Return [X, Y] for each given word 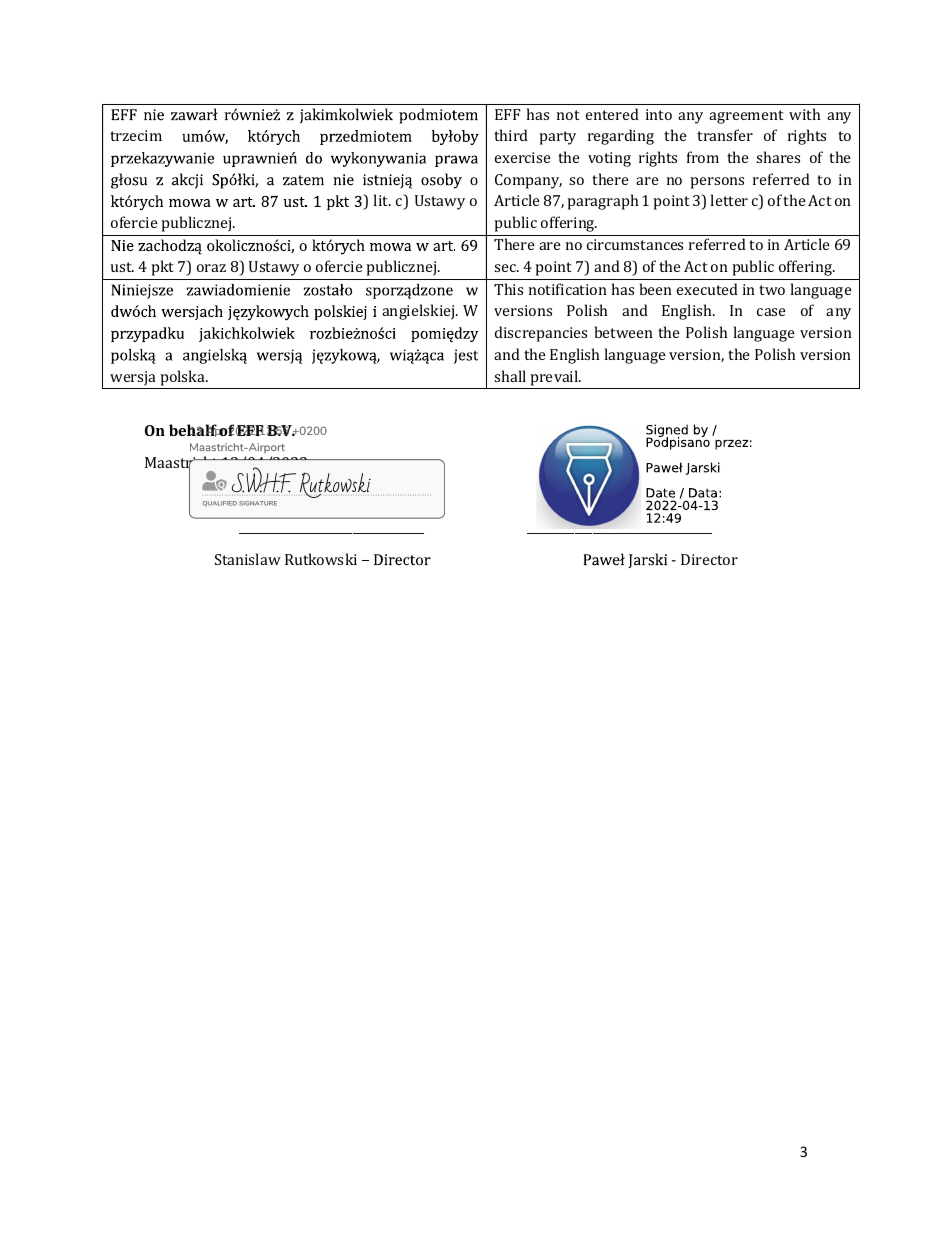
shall [510, 376]
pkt [162, 268]
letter [729, 200]
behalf [193, 430]
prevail [555, 378]
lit [382, 200]
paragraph [602, 202]
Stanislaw [248, 559]
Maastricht [183, 463]
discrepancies [541, 334]
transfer [725, 135]
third [511, 135]
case [771, 312]
